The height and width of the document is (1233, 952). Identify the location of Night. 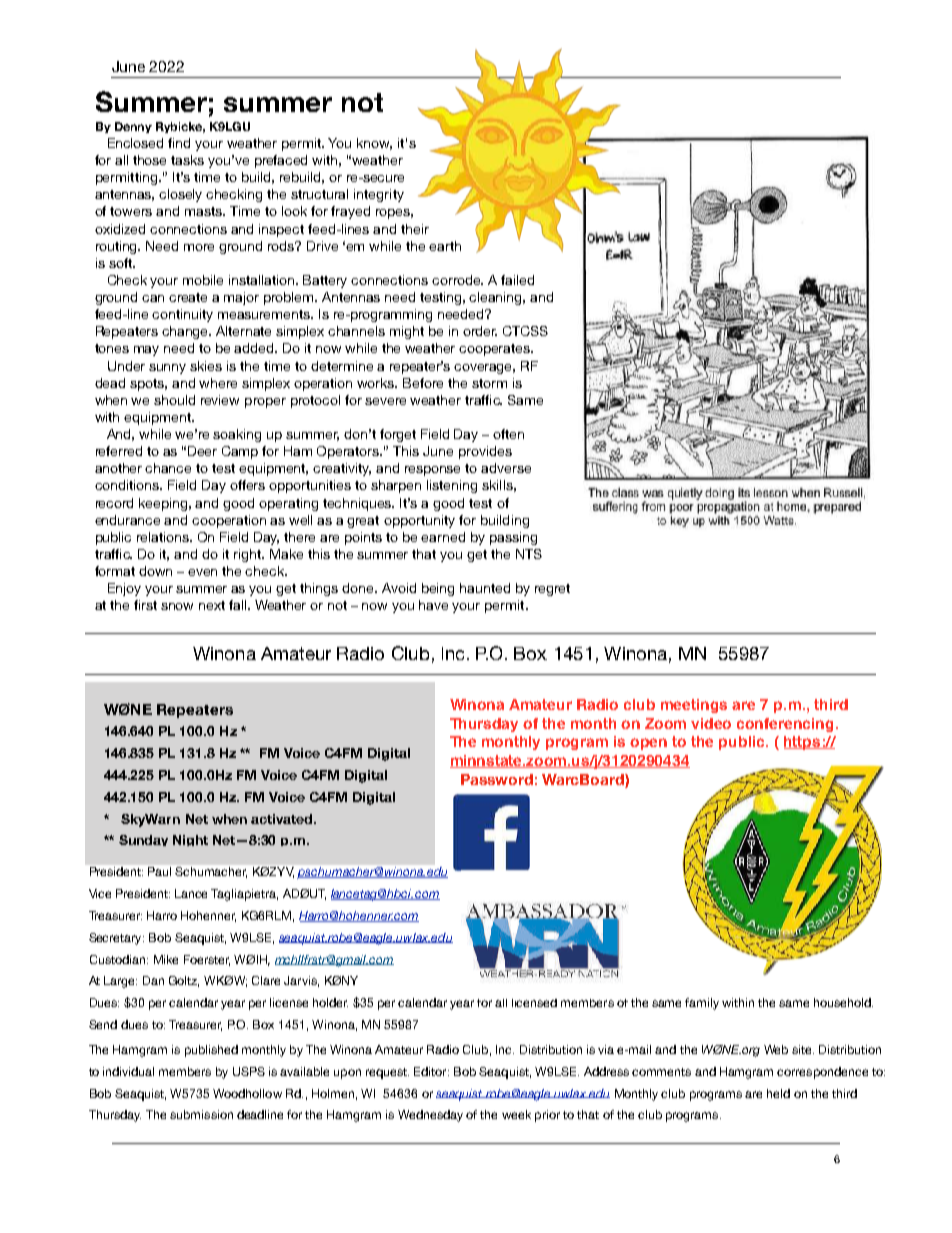
(190, 840).
